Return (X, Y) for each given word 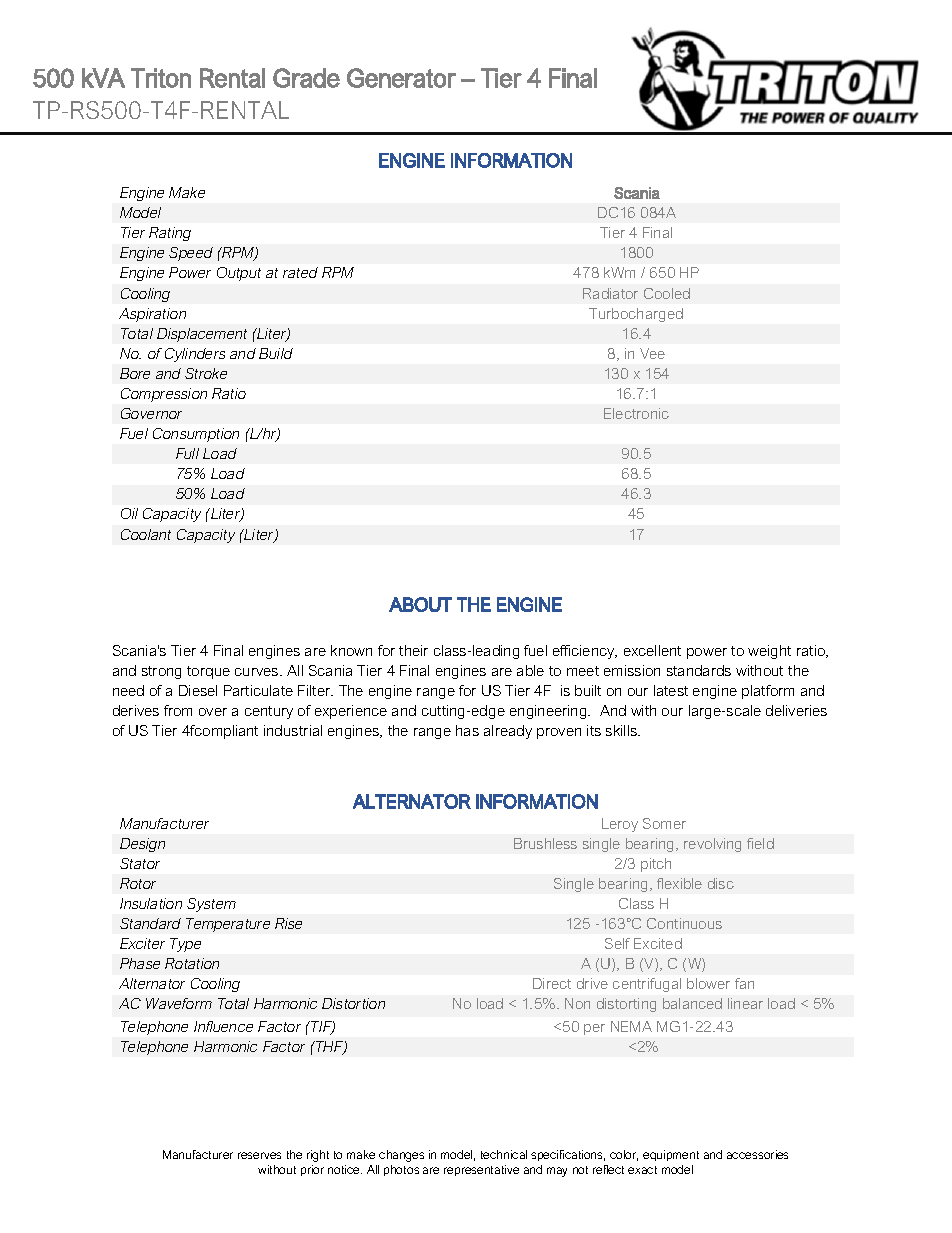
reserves (259, 1155)
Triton (161, 78)
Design (142, 845)
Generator (401, 78)
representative (481, 1170)
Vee (652, 353)
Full (187, 453)
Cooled (667, 293)
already (508, 732)
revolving (712, 845)
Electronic (636, 413)
